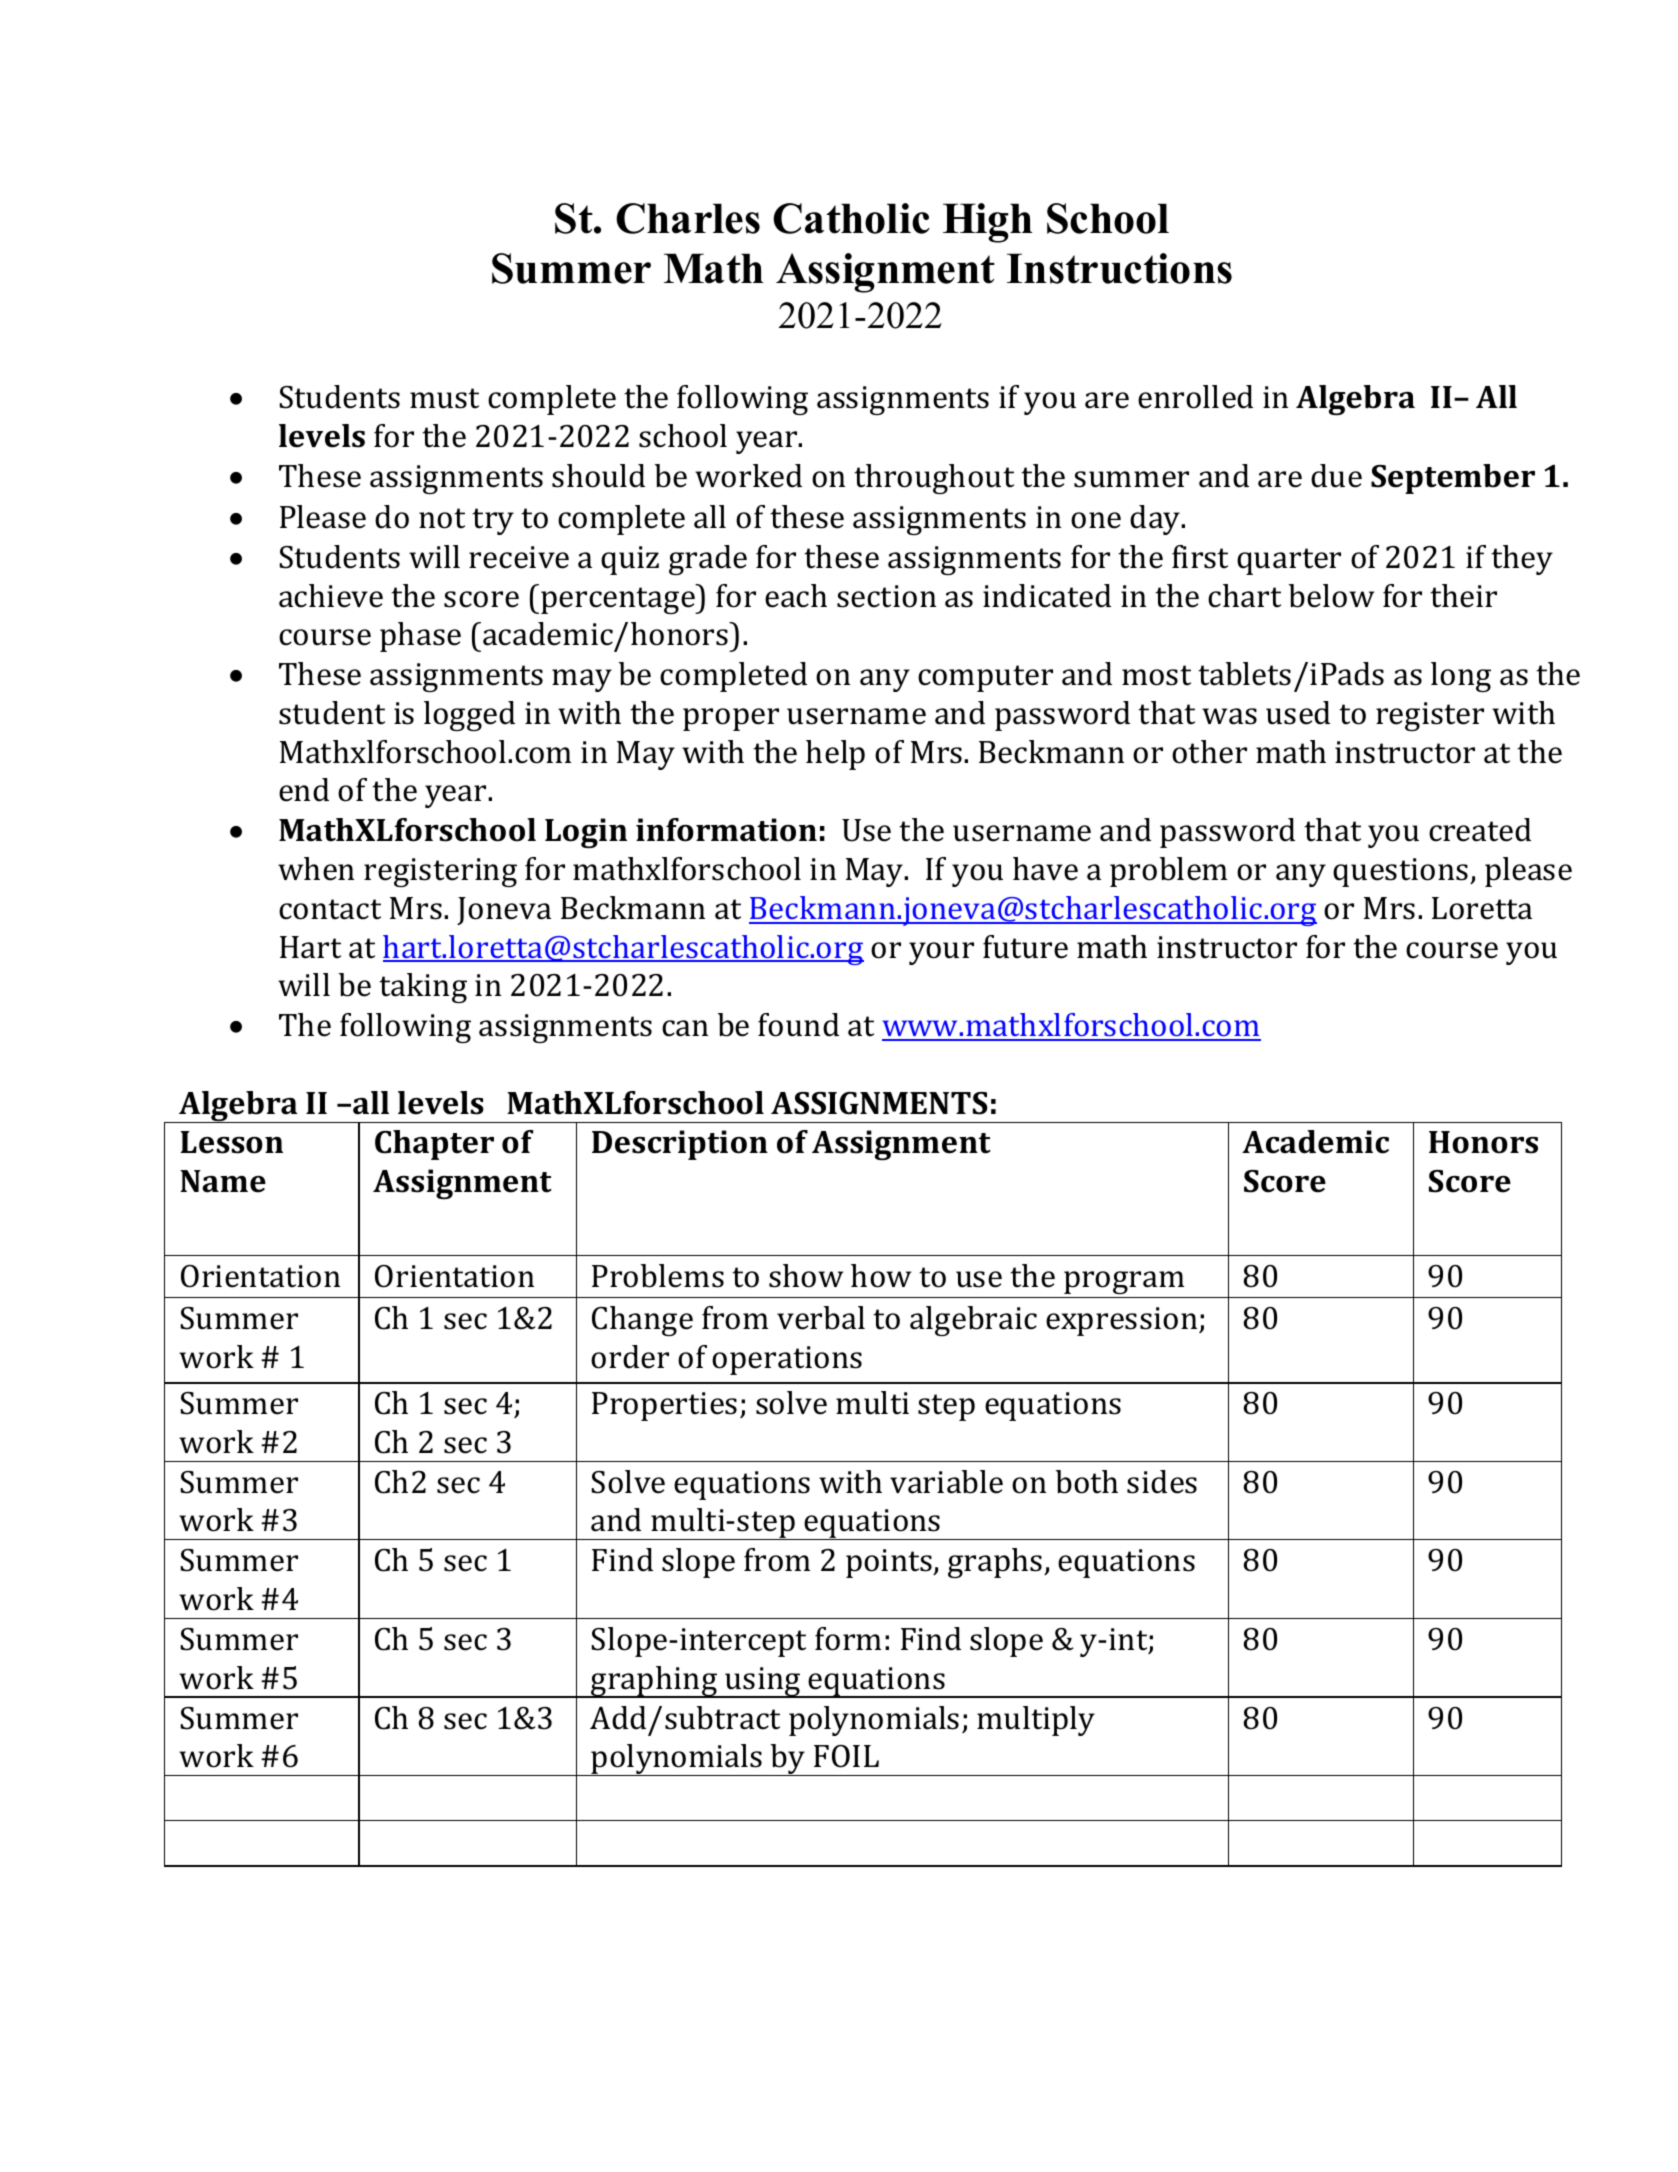 The width and height of the page is (1678, 2172). Describe the element at coordinates (1124, 1282) in the page. I see `program` at that location.
